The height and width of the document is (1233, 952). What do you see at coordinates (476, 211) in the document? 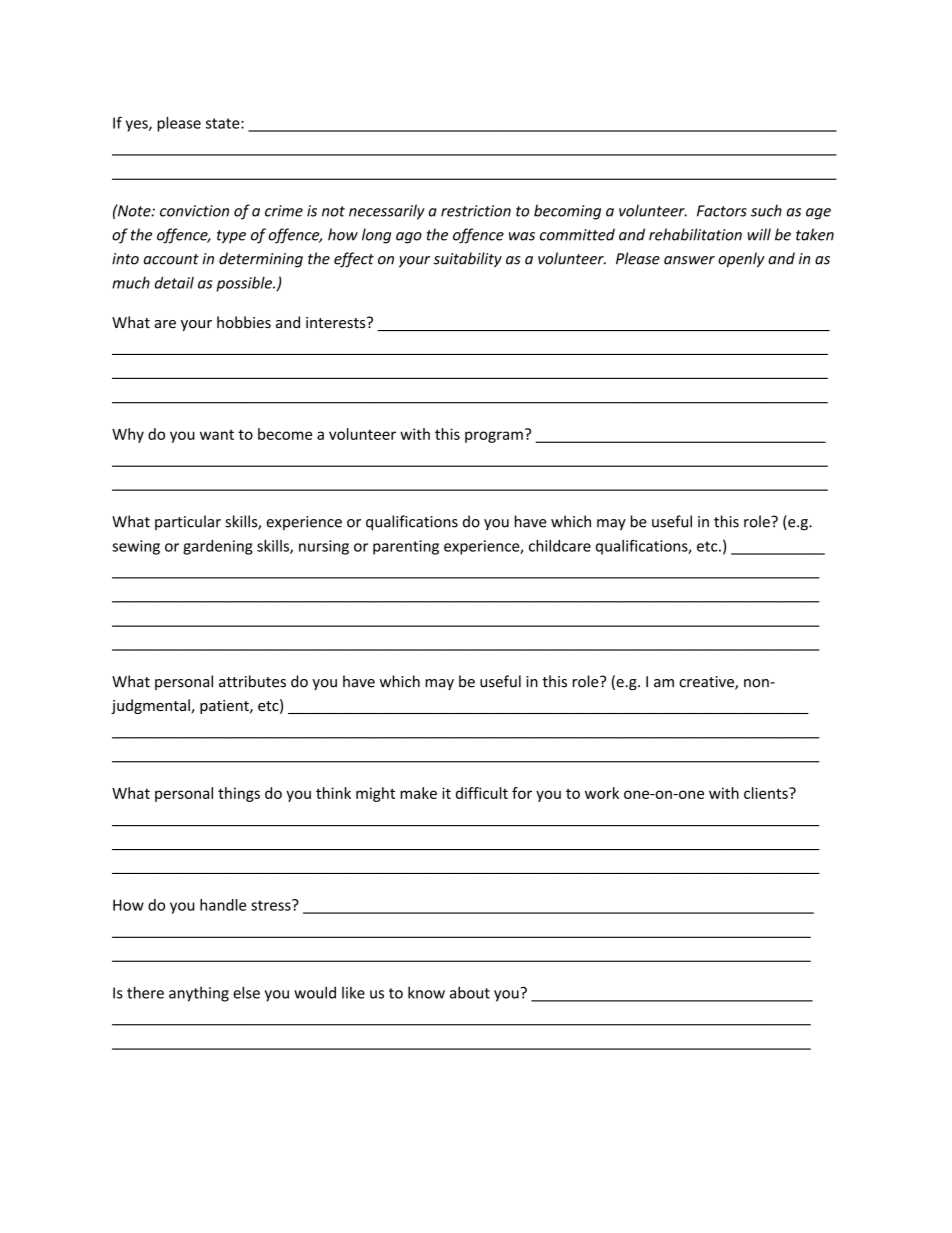
I see `restriction` at bounding box center [476, 211].
